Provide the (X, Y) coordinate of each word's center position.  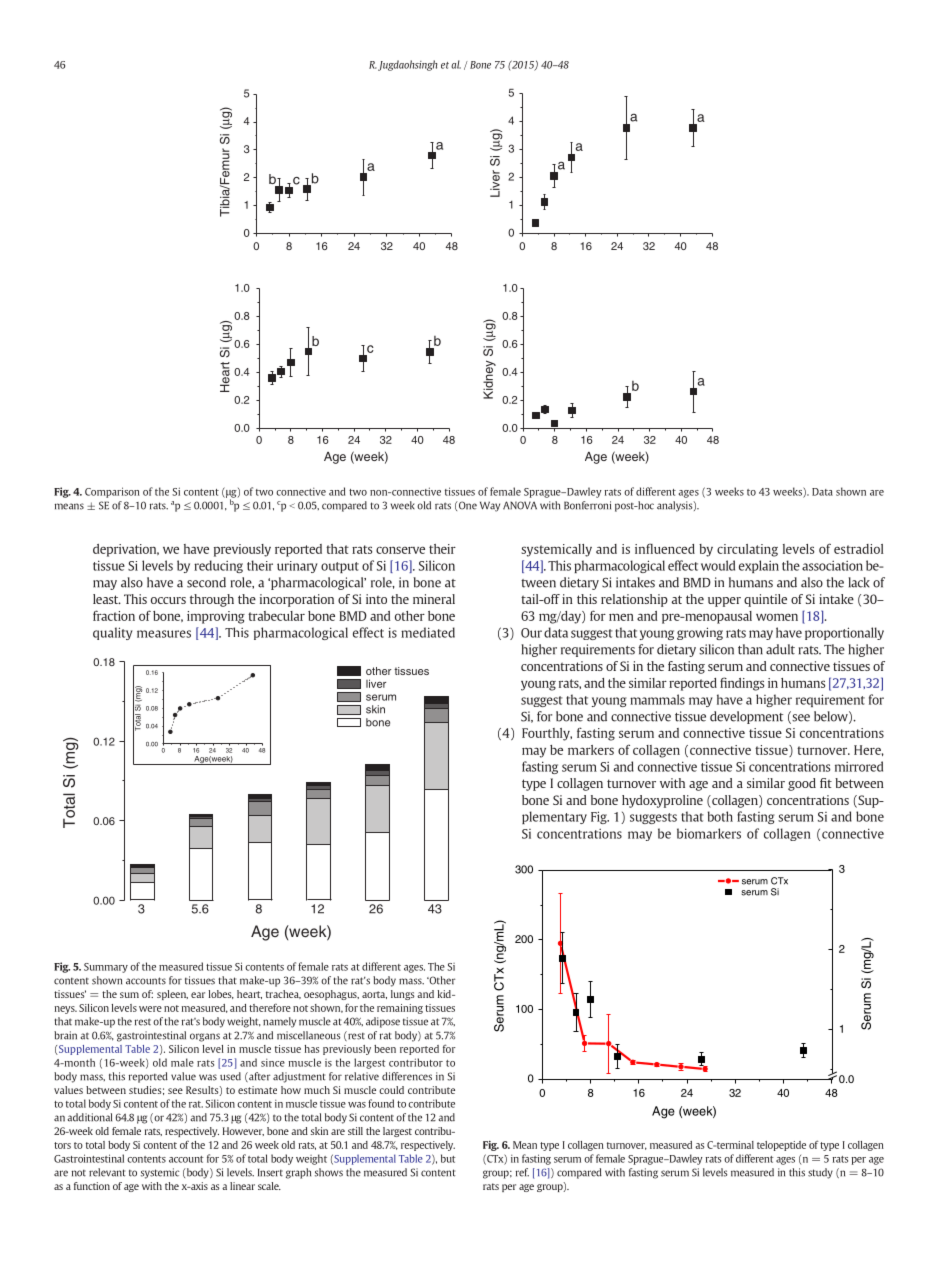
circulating (747, 550)
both (720, 816)
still (355, 1131)
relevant (107, 1172)
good (802, 784)
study (820, 1173)
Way (490, 506)
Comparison (112, 492)
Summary (106, 968)
